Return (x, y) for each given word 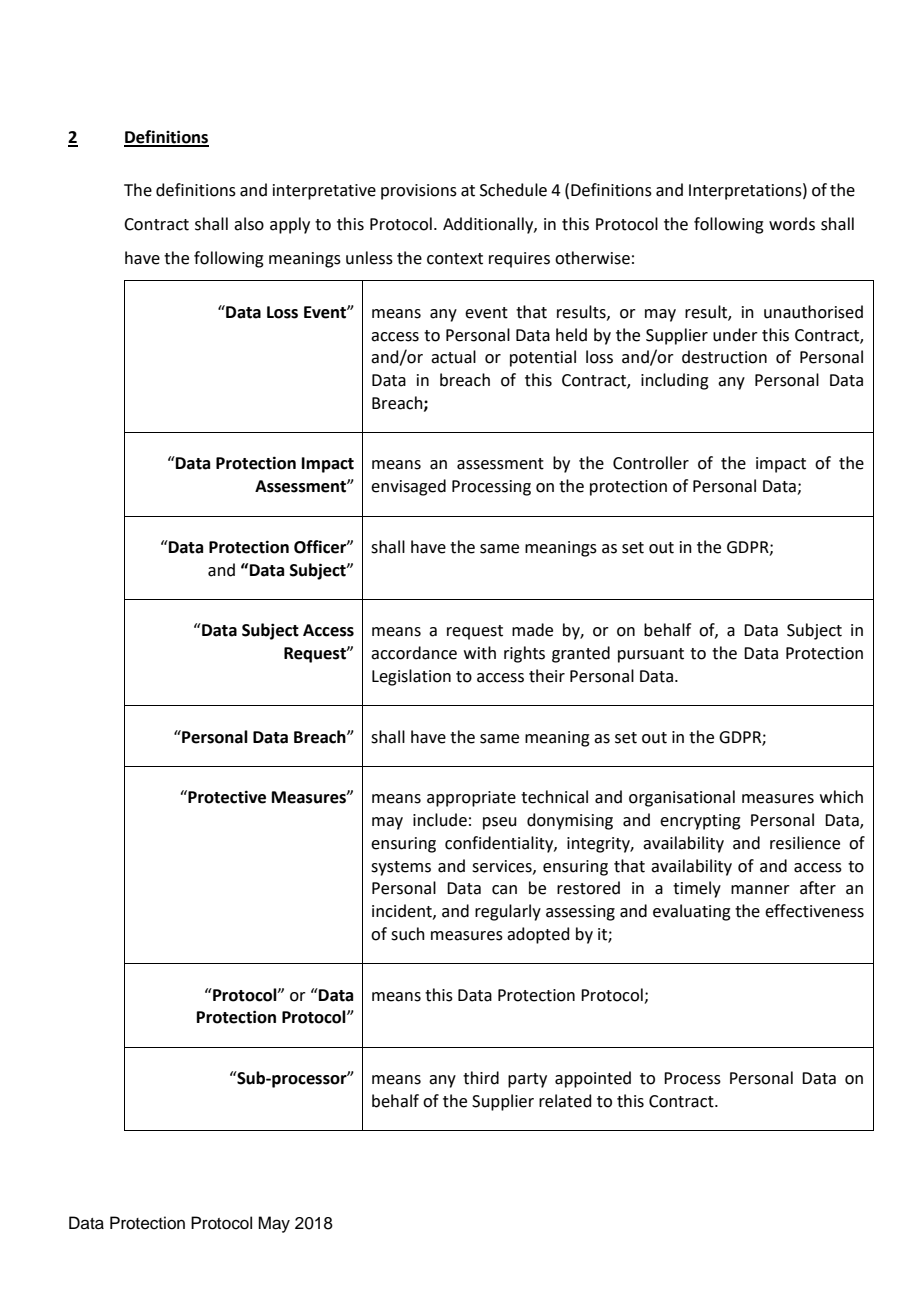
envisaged (408, 487)
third (481, 1078)
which (841, 797)
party (527, 1080)
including (675, 381)
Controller (651, 463)
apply (290, 225)
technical (554, 797)
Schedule (513, 190)
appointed (593, 1079)
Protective (226, 797)
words (792, 224)
